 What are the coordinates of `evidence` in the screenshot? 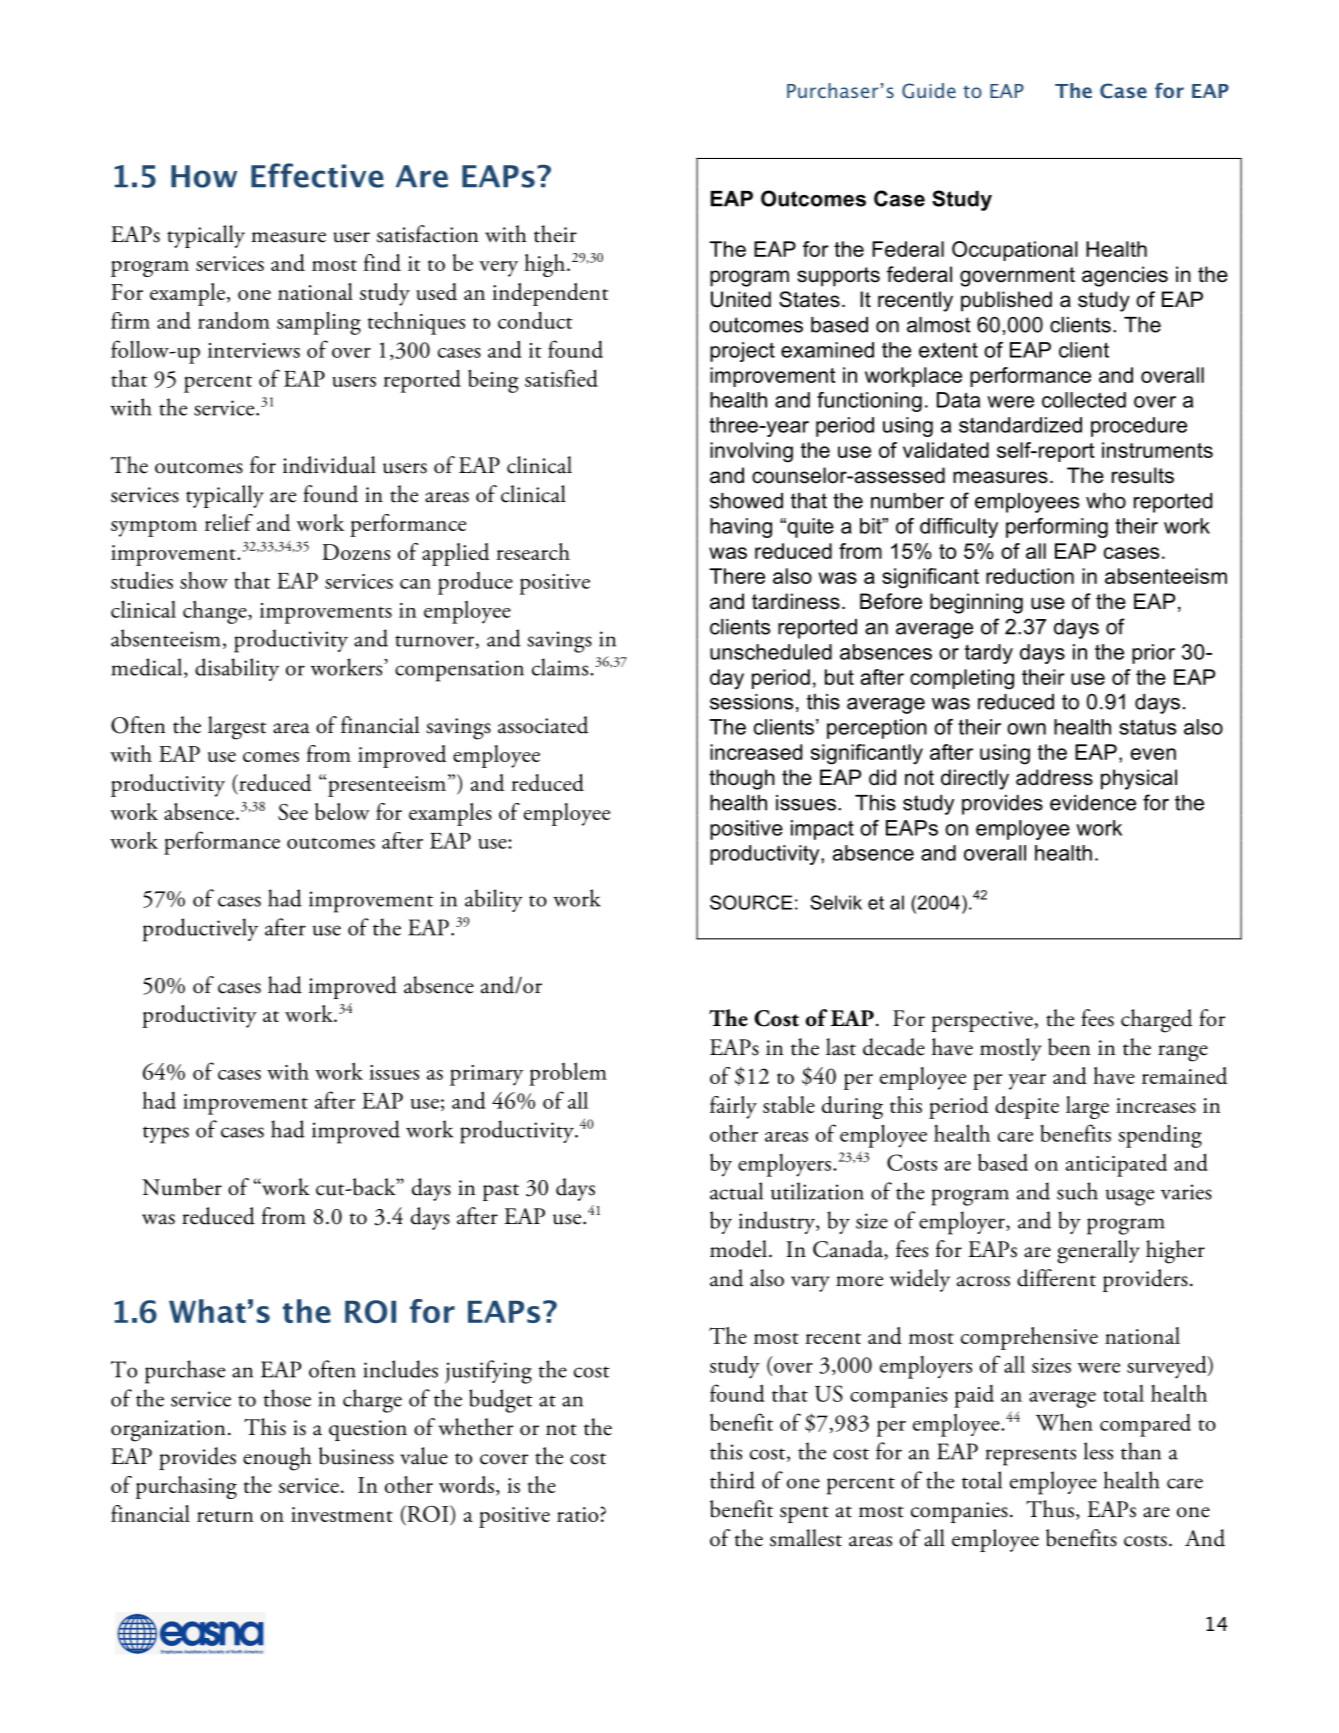 It's located at (1093, 803).
